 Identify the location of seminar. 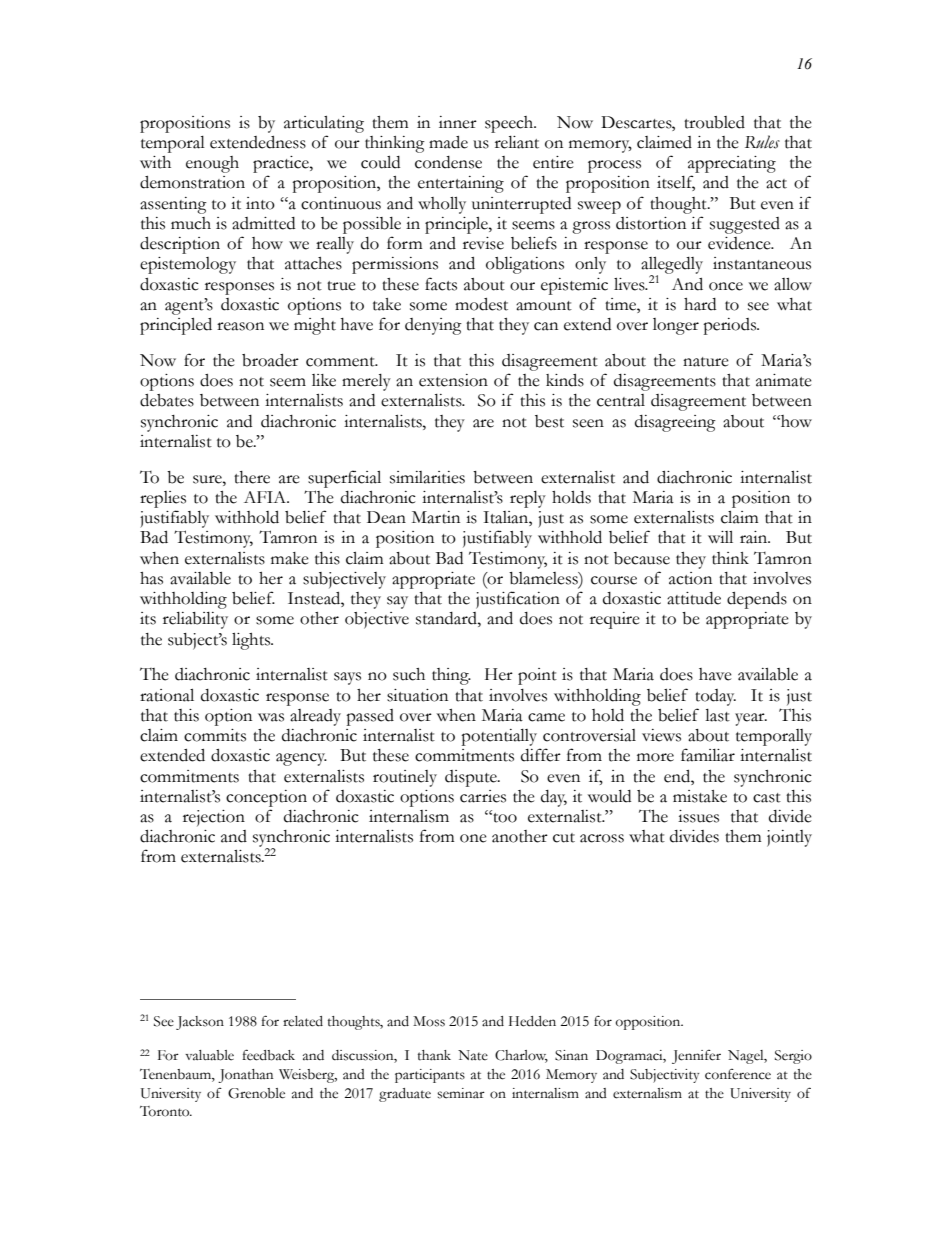
(461, 1093).
